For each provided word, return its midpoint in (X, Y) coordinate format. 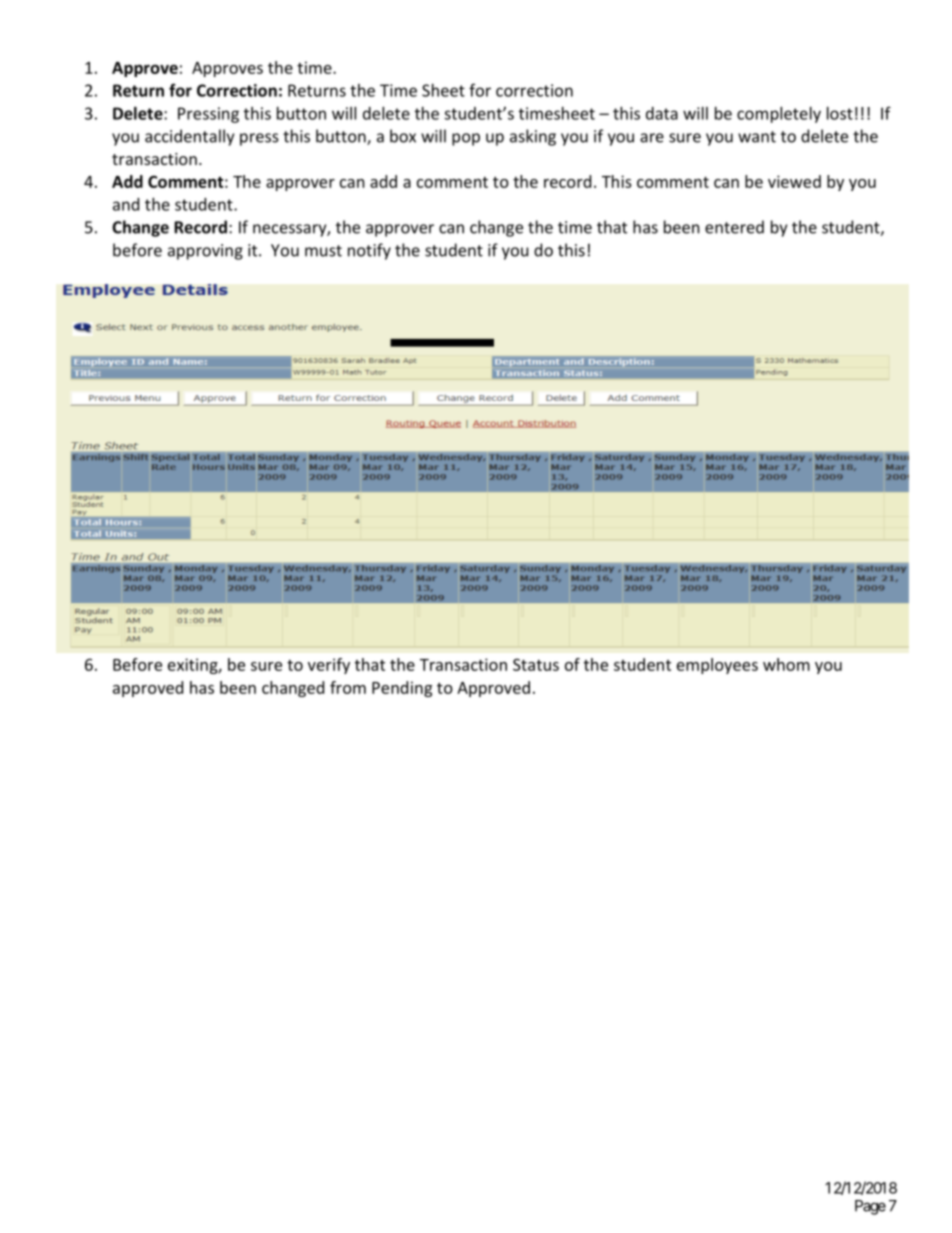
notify (369, 251)
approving (205, 252)
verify (329, 666)
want (757, 137)
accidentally (189, 137)
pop (466, 139)
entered (734, 227)
